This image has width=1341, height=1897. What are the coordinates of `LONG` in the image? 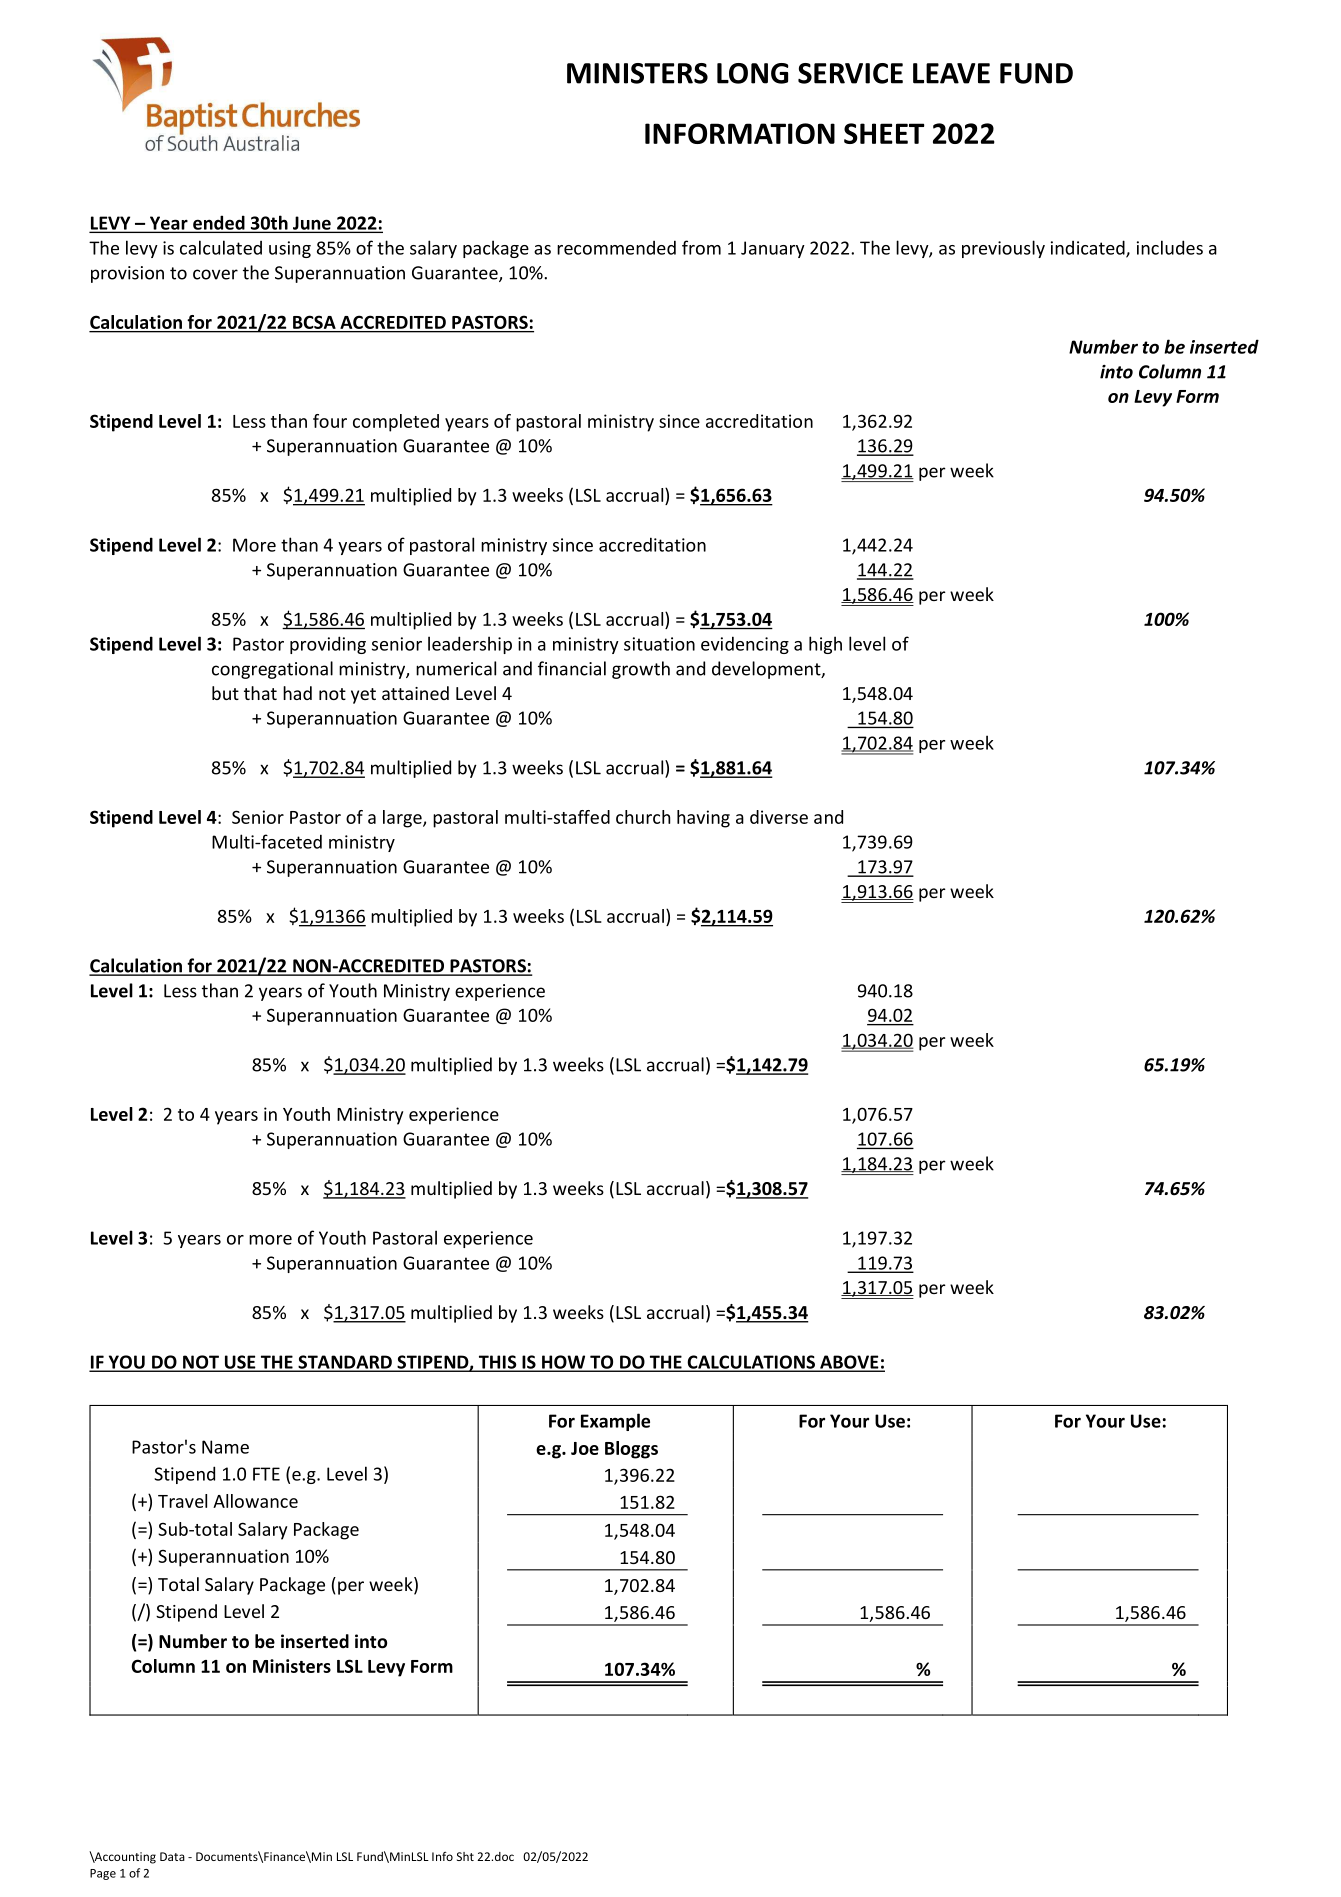 It's located at (752, 73).
